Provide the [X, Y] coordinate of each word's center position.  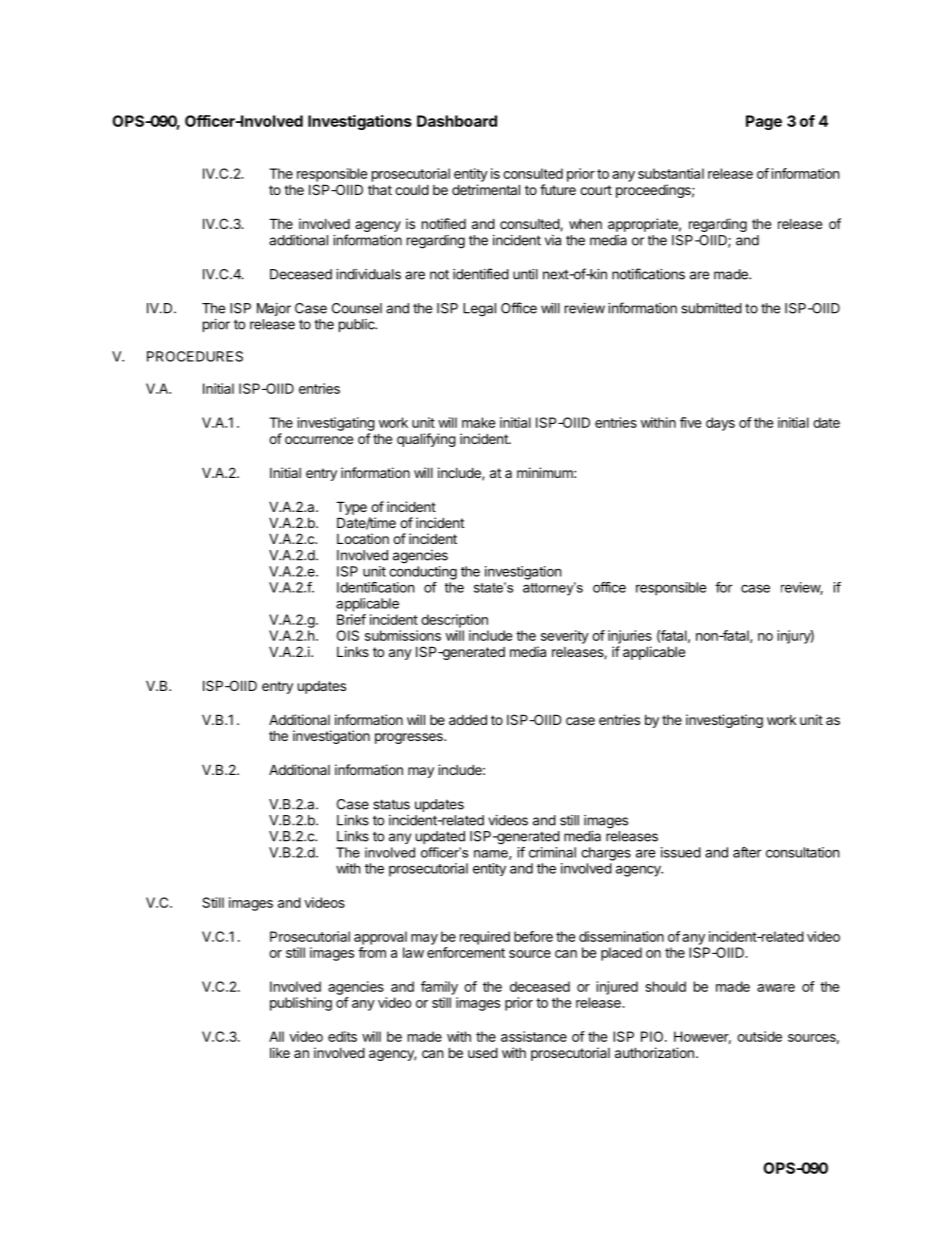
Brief [351, 619]
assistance [534, 1036]
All [276, 1036]
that [380, 189]
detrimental [486, 189]
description [454, 621]
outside [759, 1036]
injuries [630, 637]
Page [764, 122]
